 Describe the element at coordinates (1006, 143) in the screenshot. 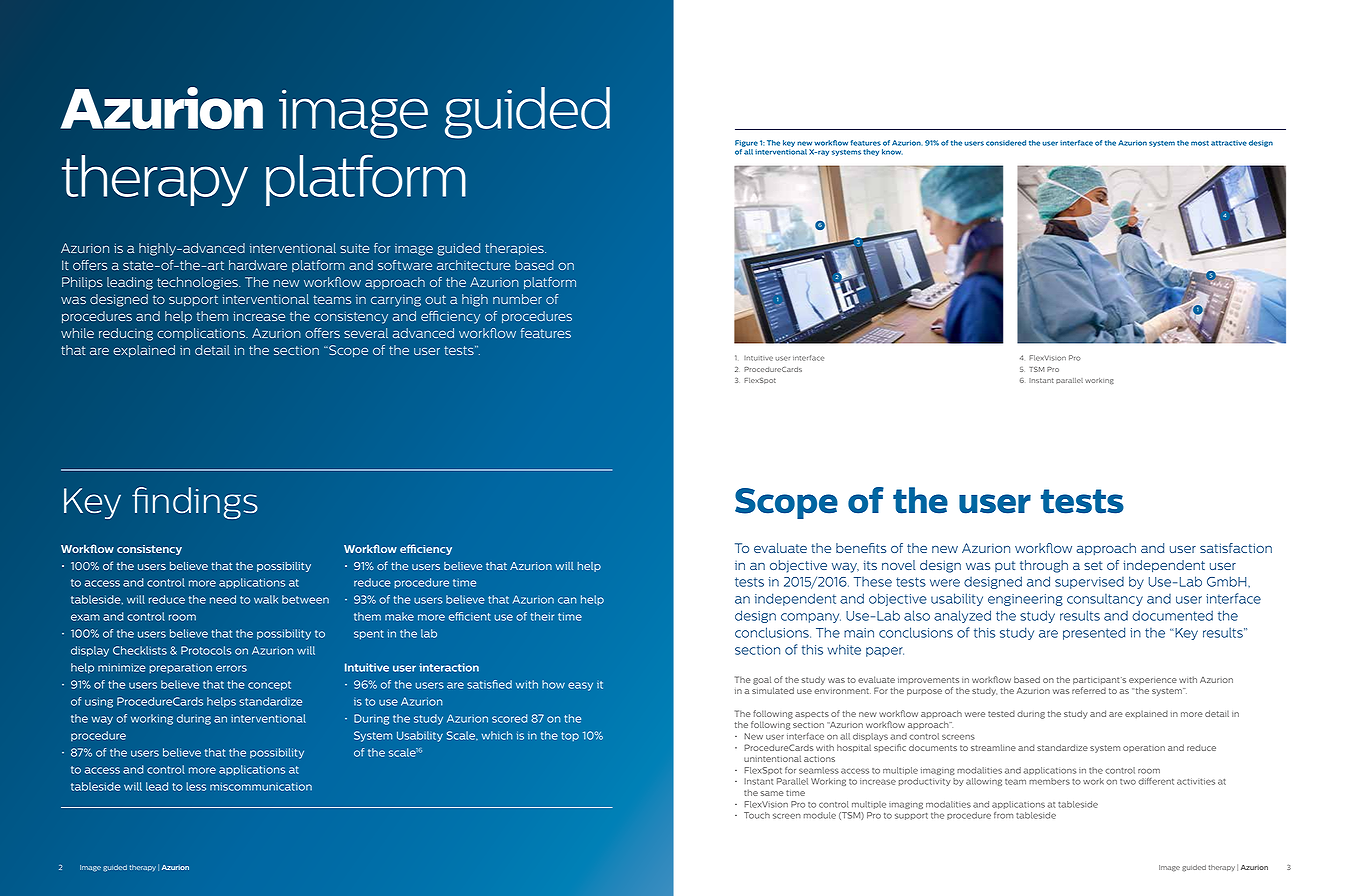

I see `considered` at that location.
